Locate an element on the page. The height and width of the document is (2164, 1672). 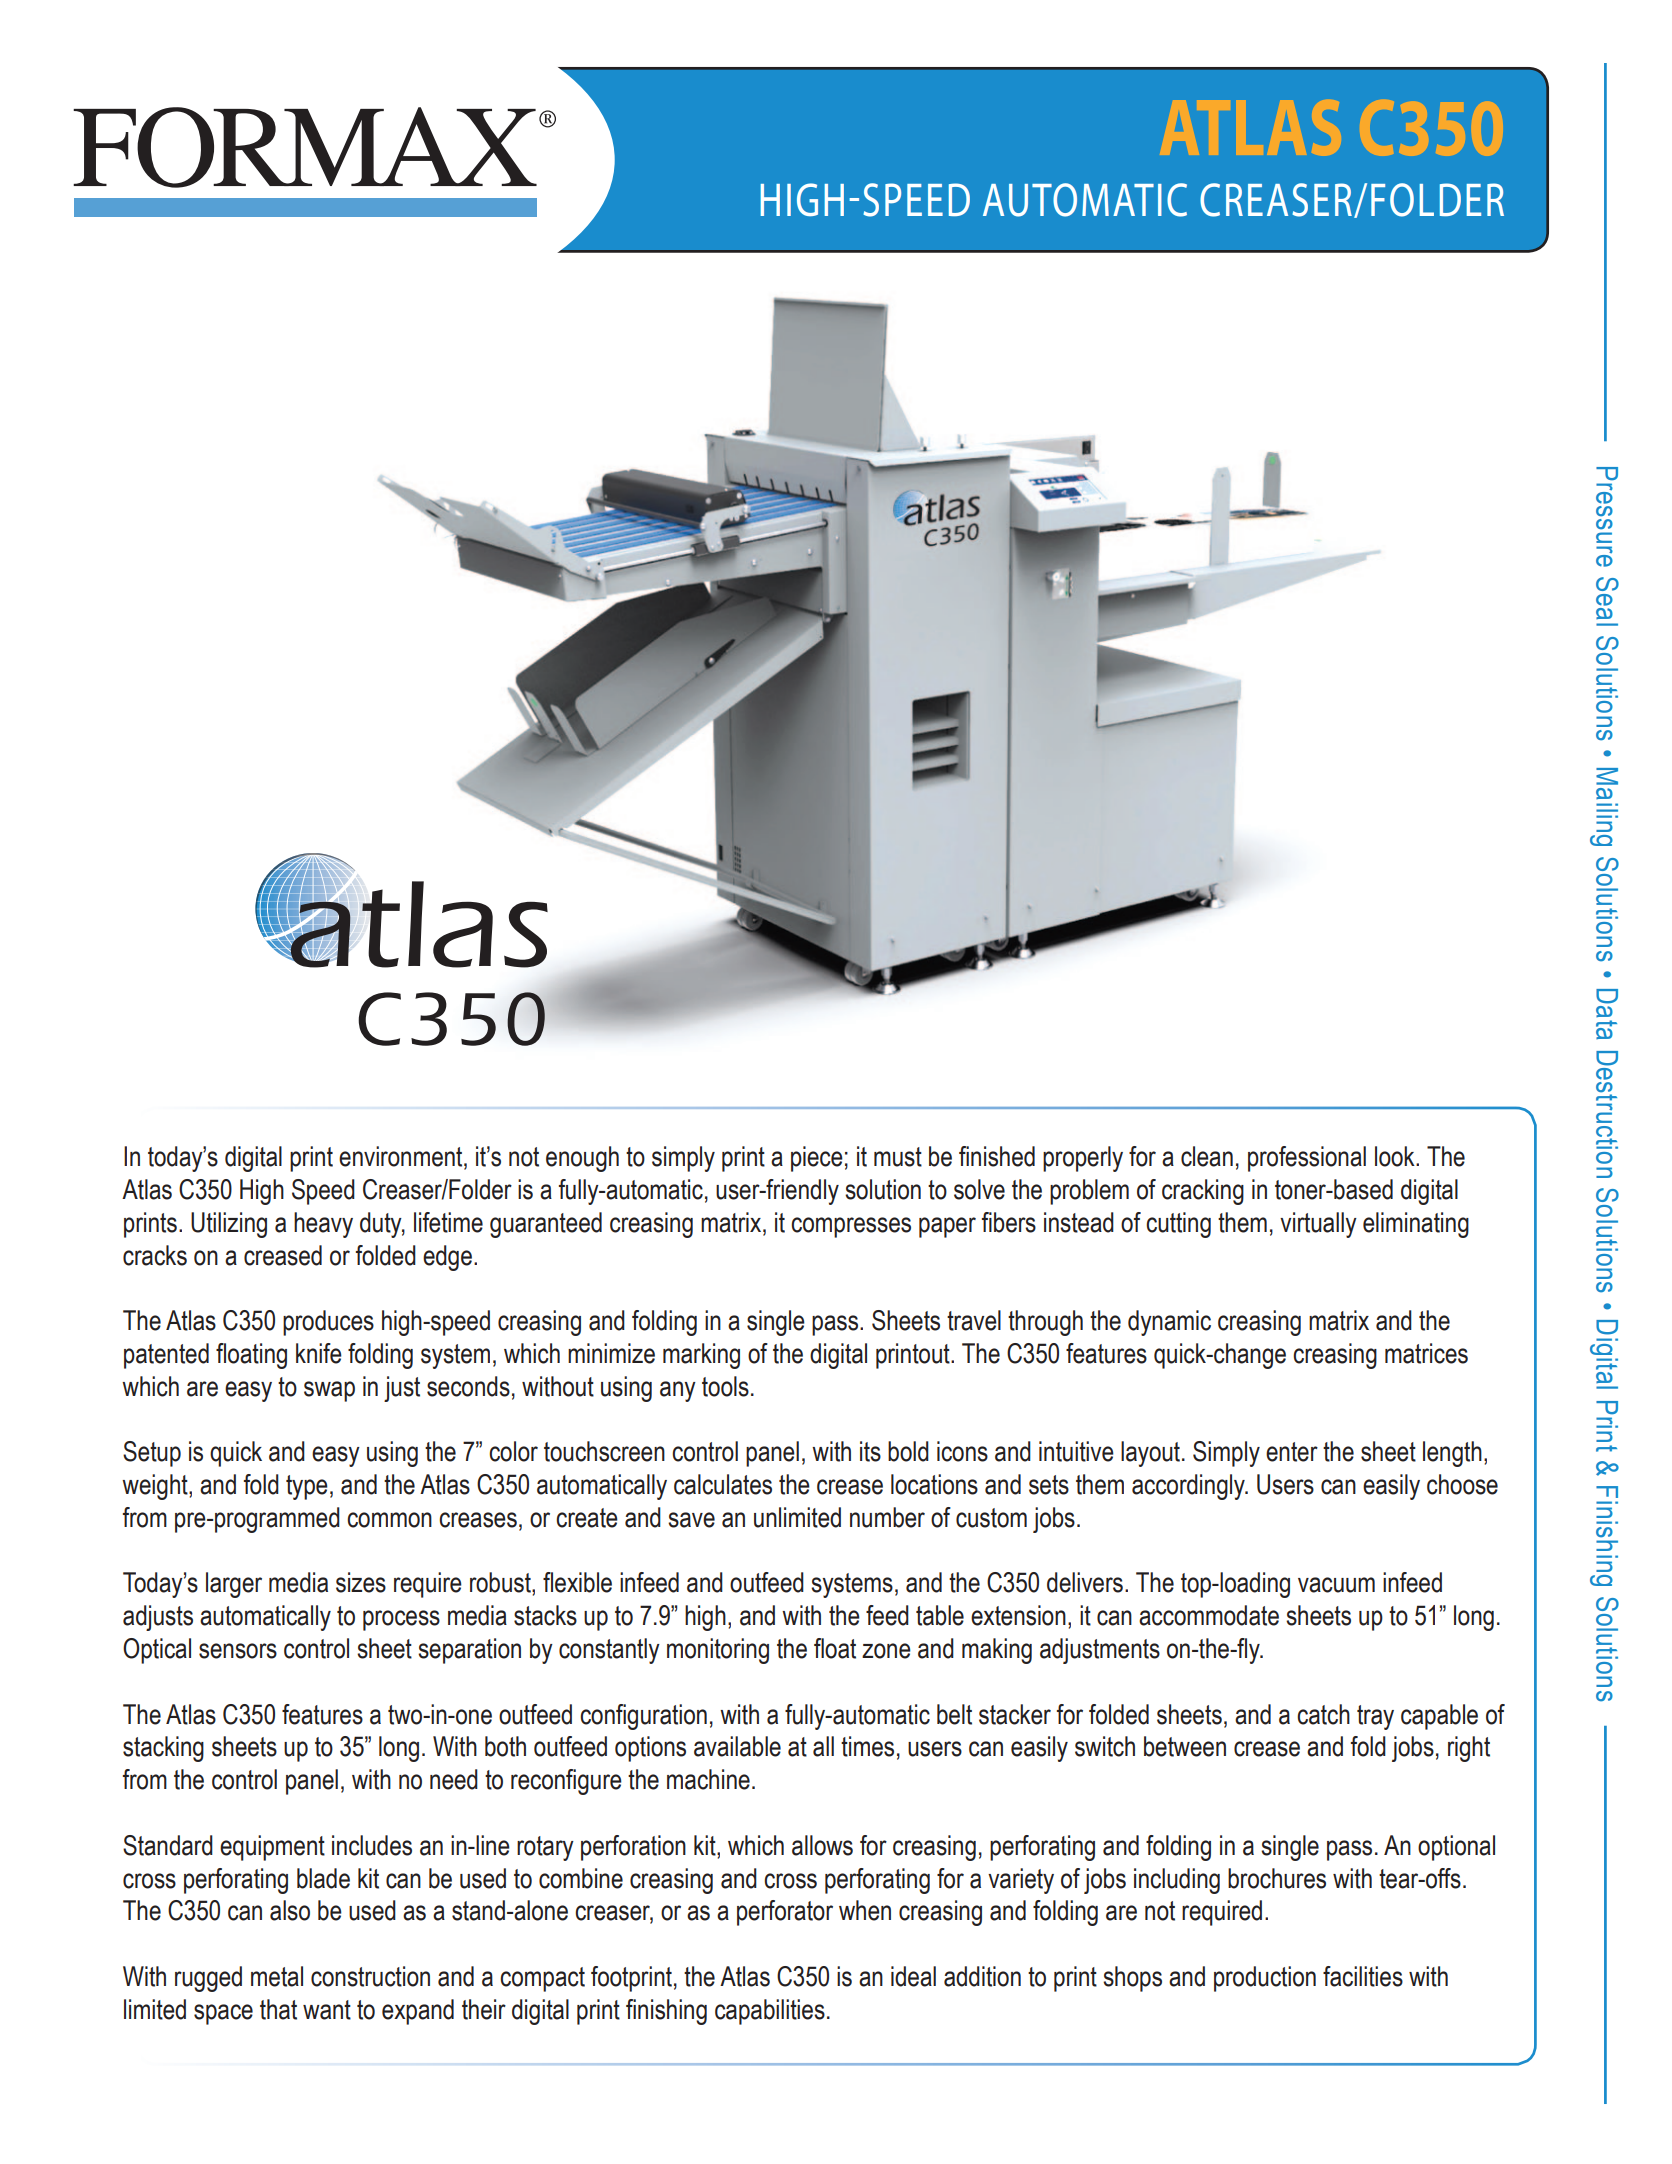
piece is located at coordinates (817, 1159).
